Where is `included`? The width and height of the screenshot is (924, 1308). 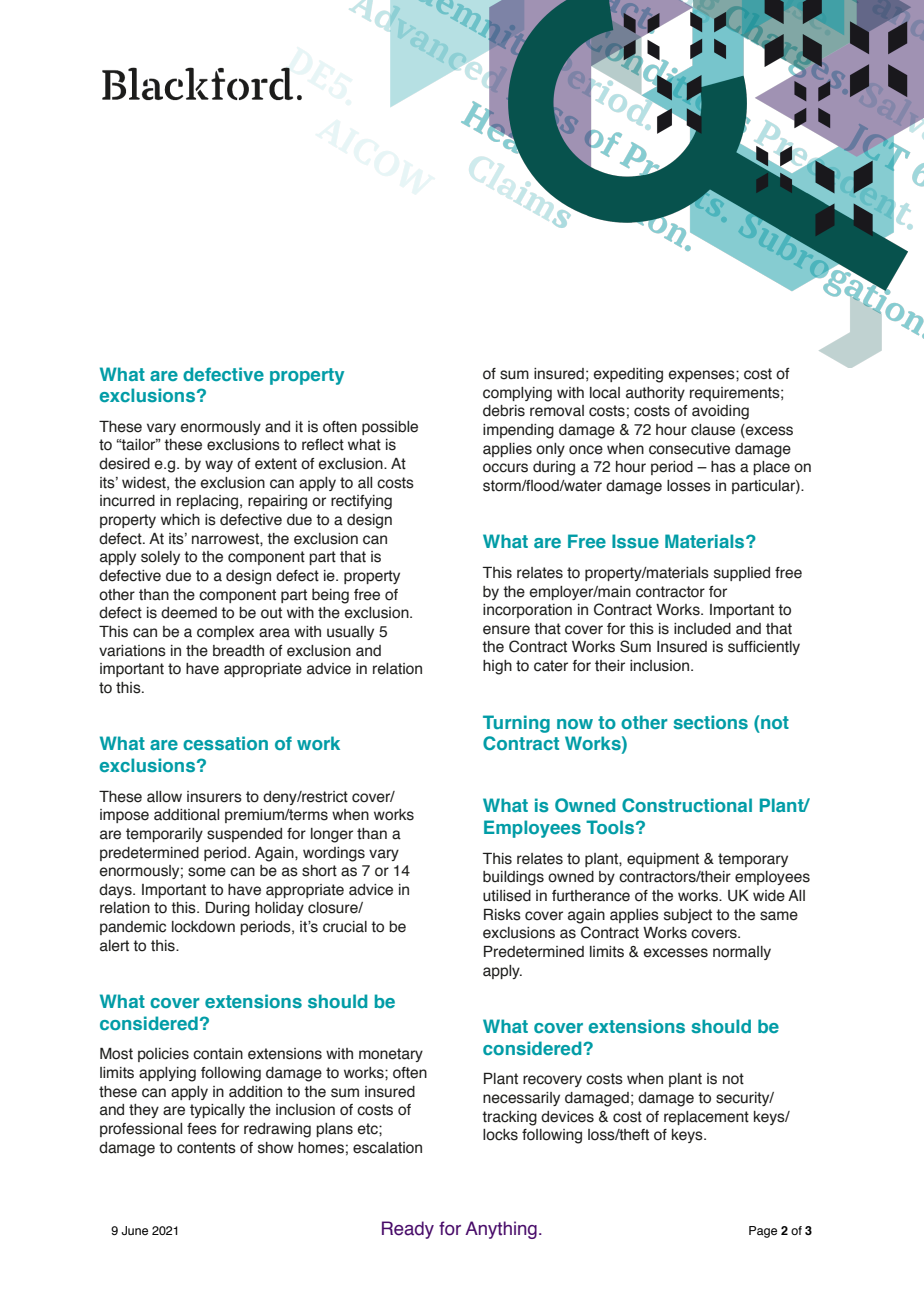 included is located at coordinates (702, 629).
